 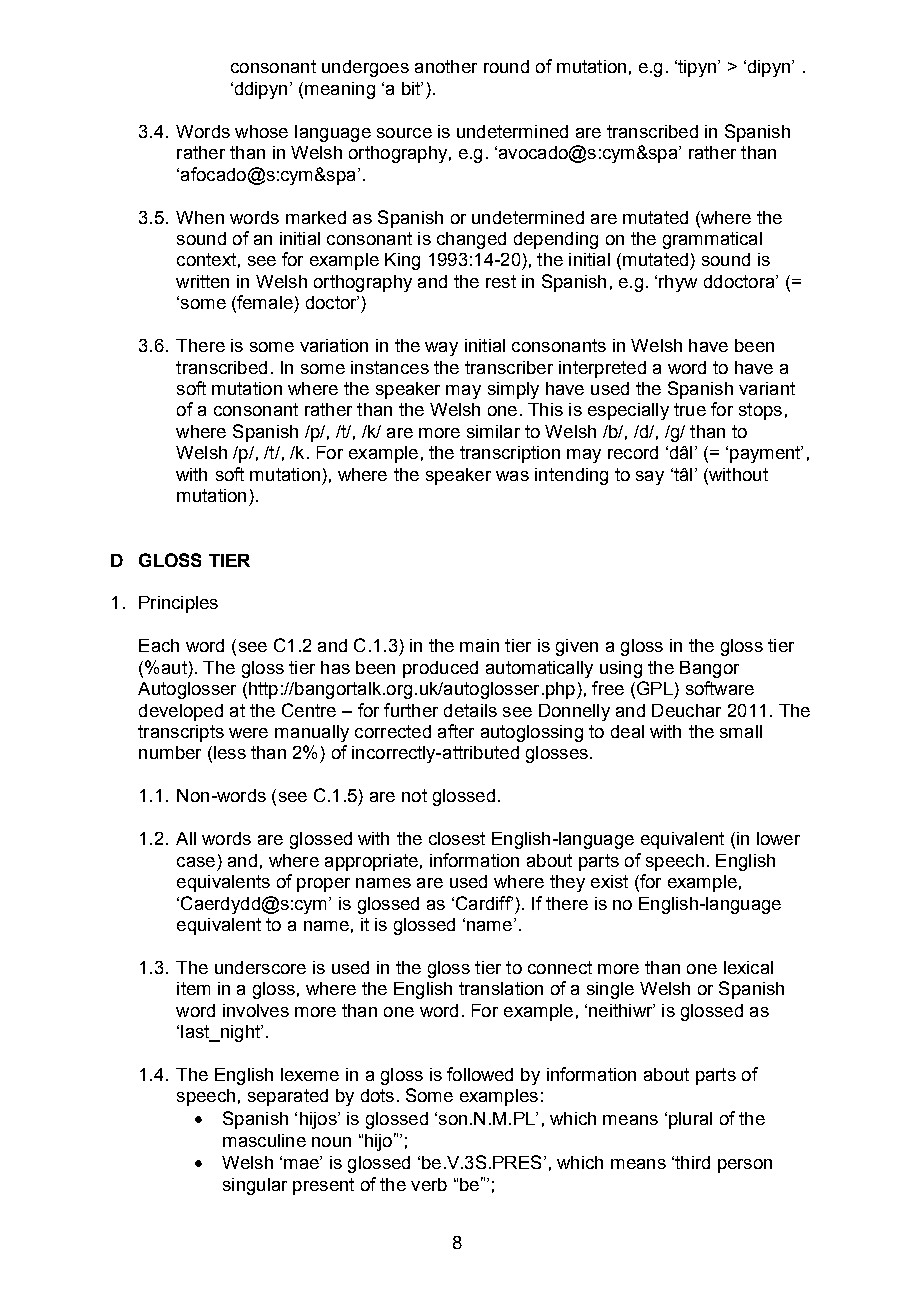 I want to click on lower, so click(x=778, y=838).
